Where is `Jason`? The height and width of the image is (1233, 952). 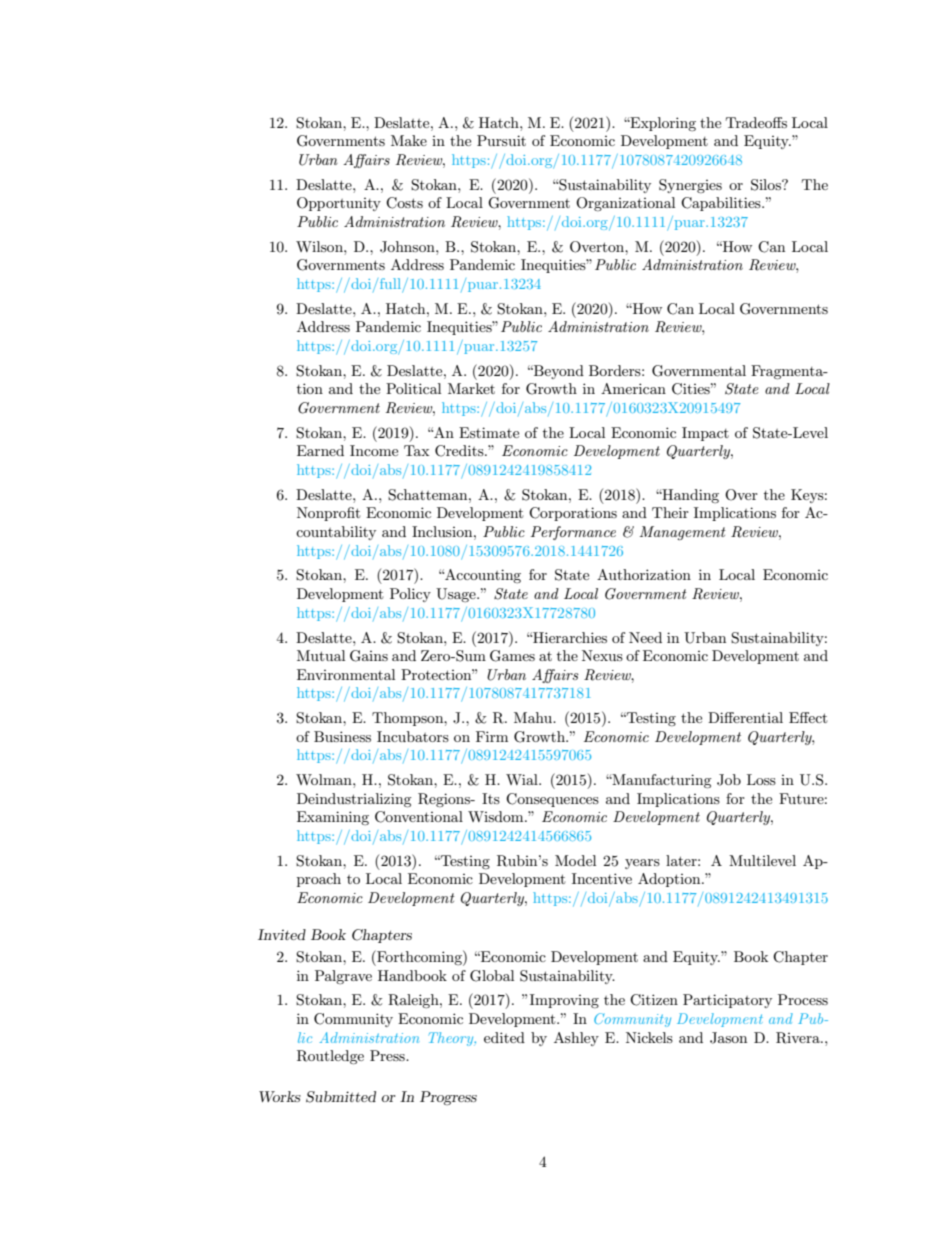 Jason is located at coordinates (728, 1038).
